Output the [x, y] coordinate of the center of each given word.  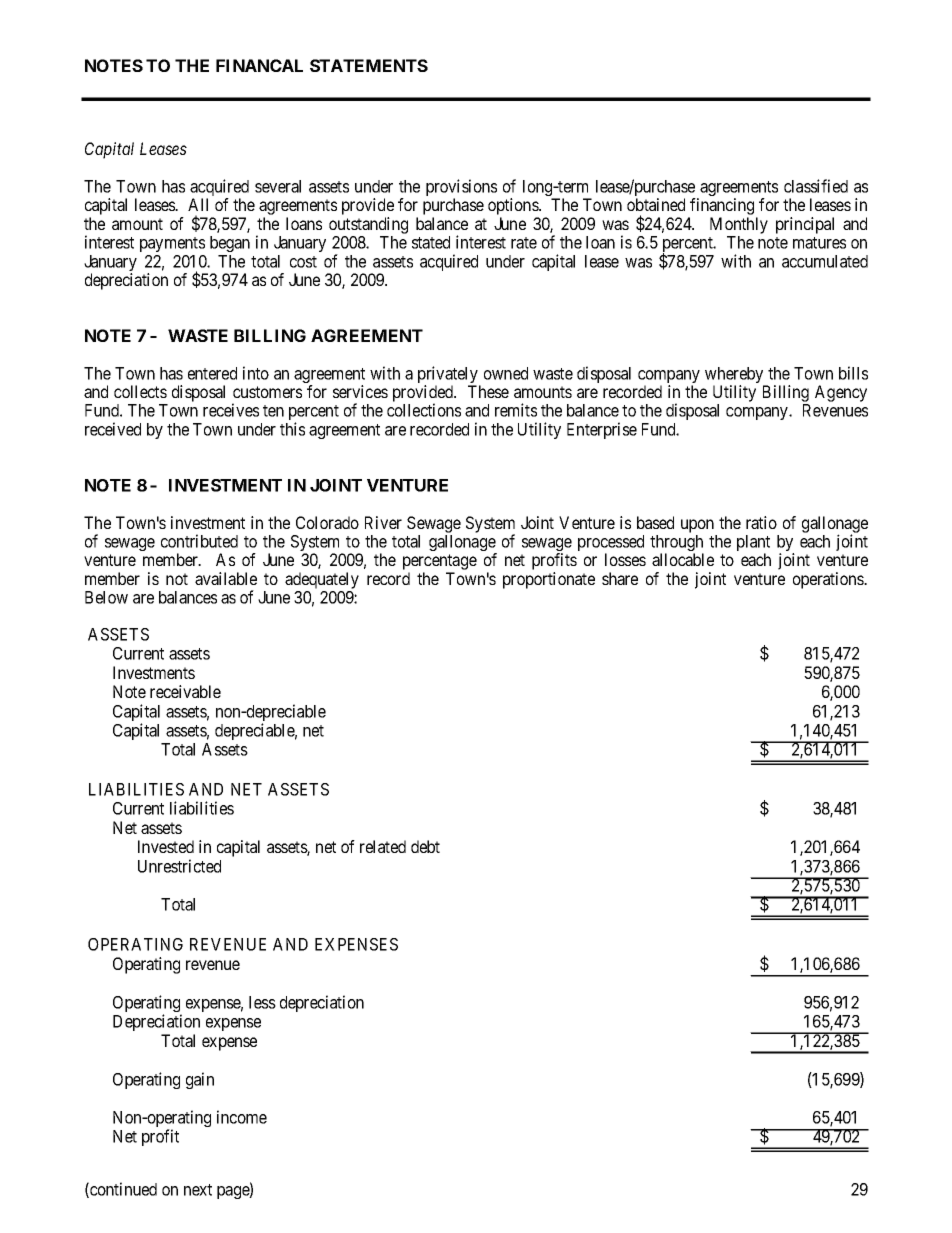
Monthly [739, 225]
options [514, 208]
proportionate [549, 580]
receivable [185, 691]
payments [172, 244]
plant [753, 544]
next [198, 1190]
